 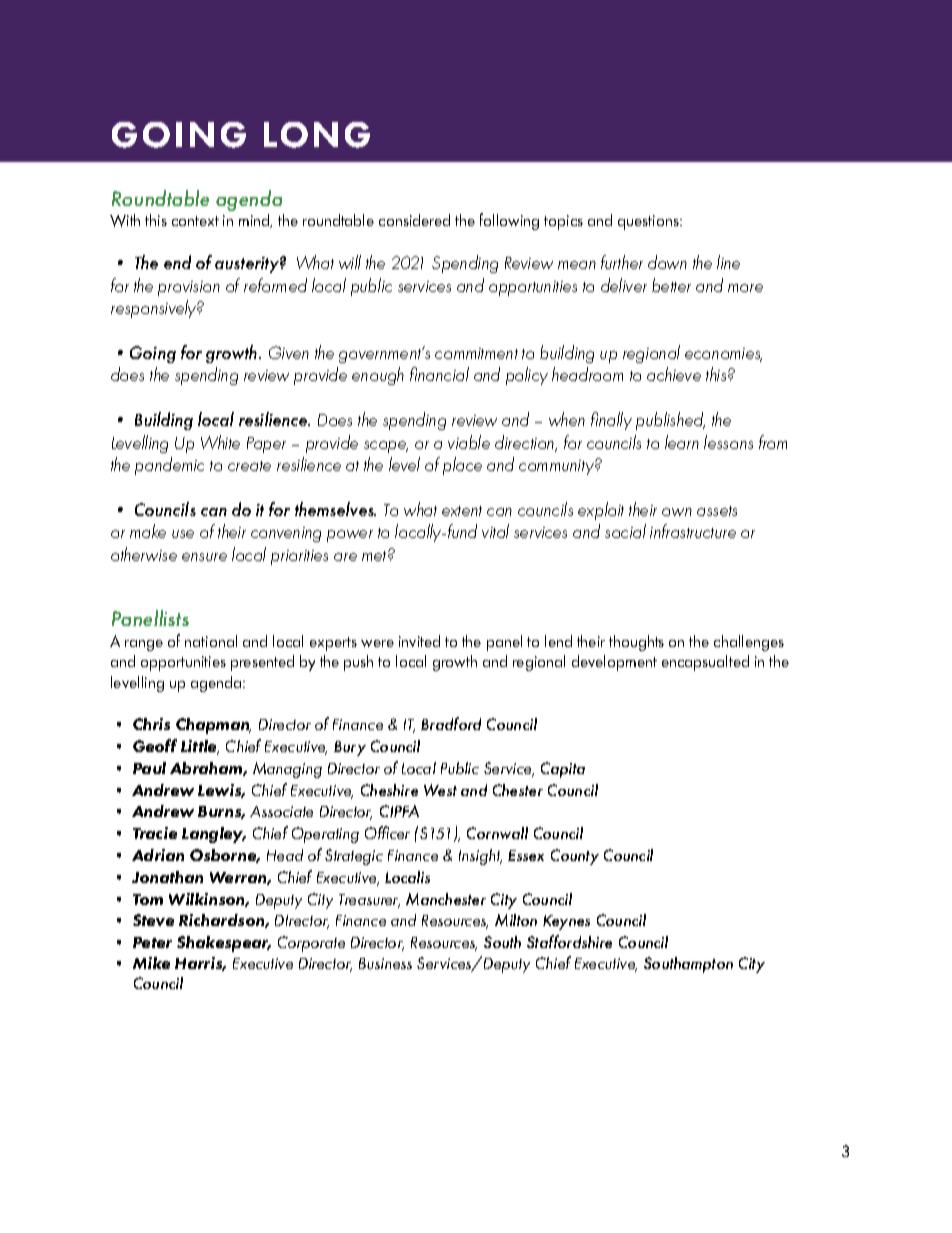 What do you see at coordinates (649, 222) in the page?
I see `questions` at bounding box center [649, 222].
